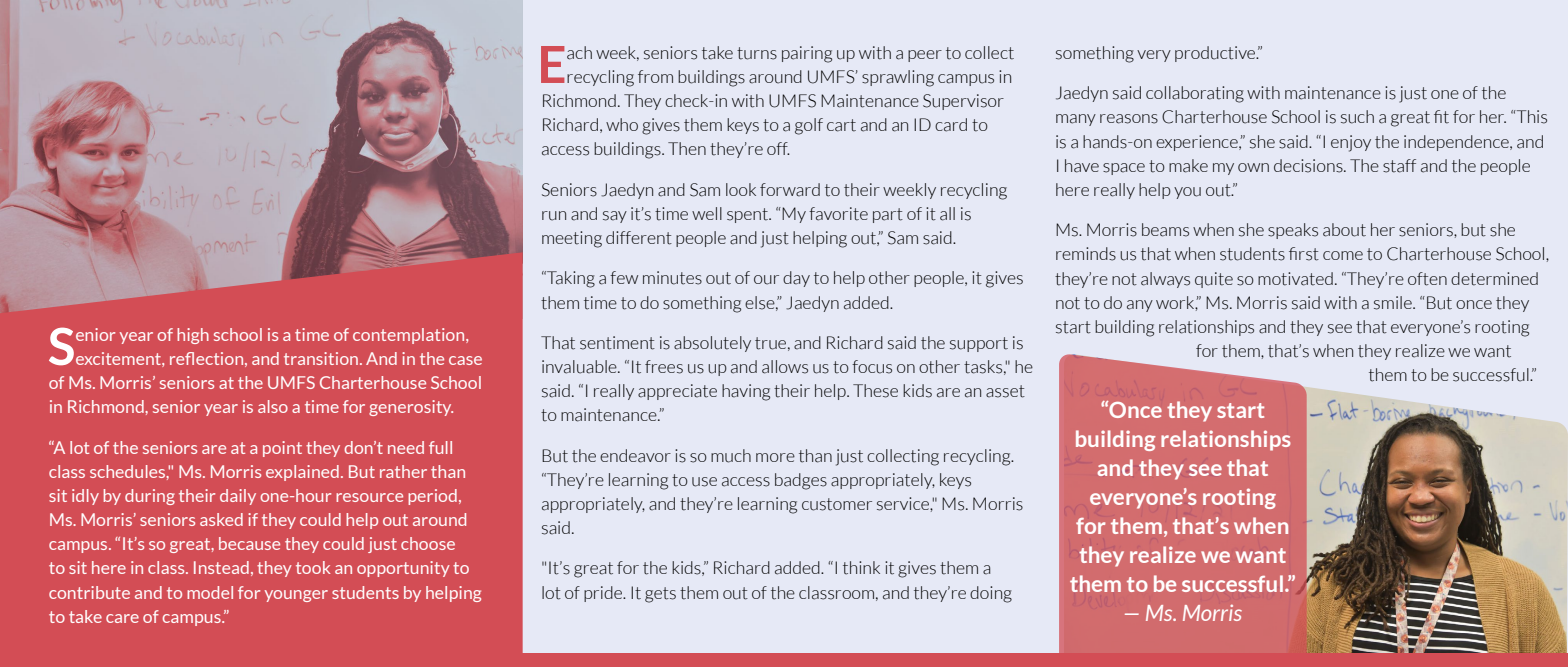  I want to click on forward, so click(790, 190).
